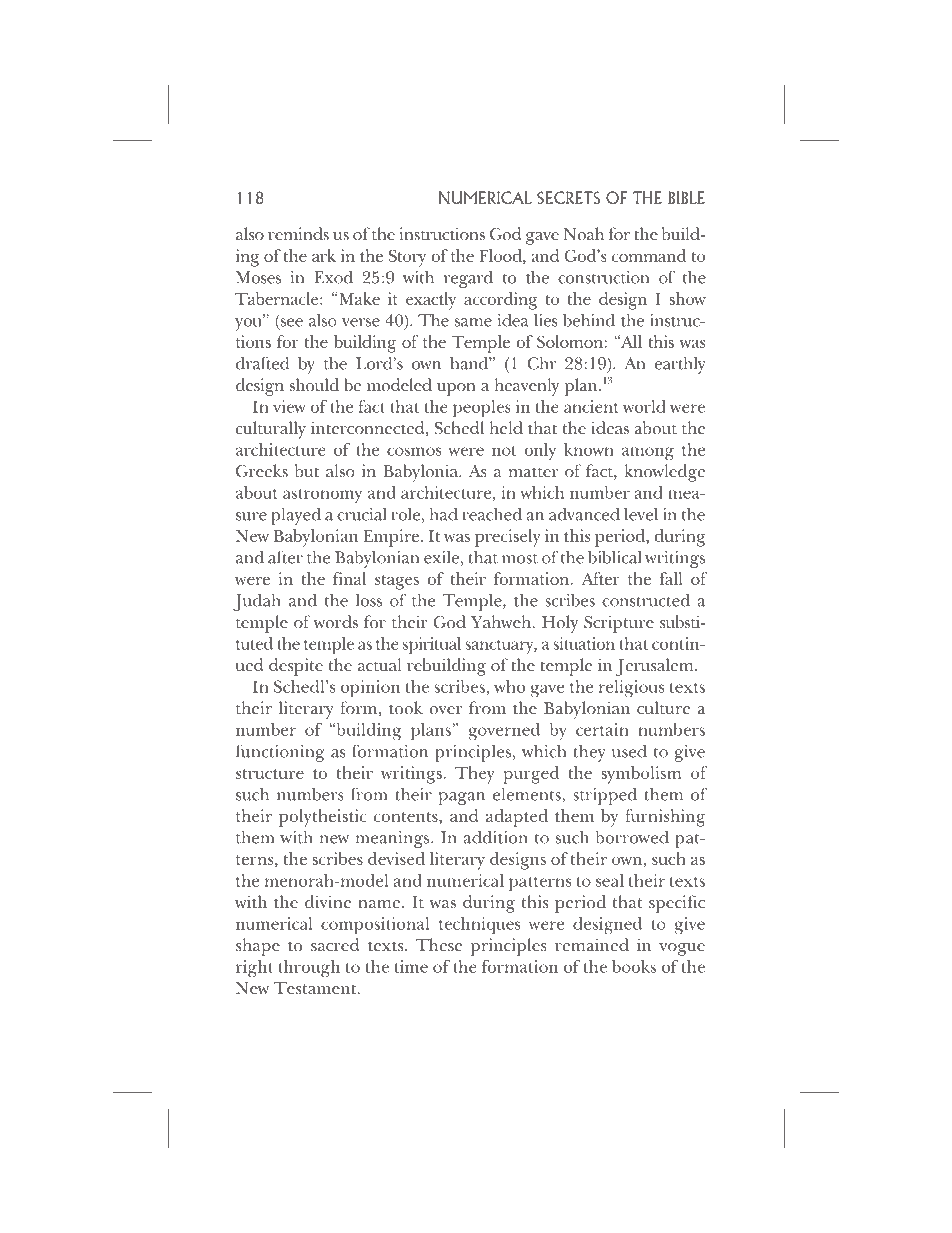 This screenshot has height=1233, width=952. I want to click on world, so click(644, 406).
